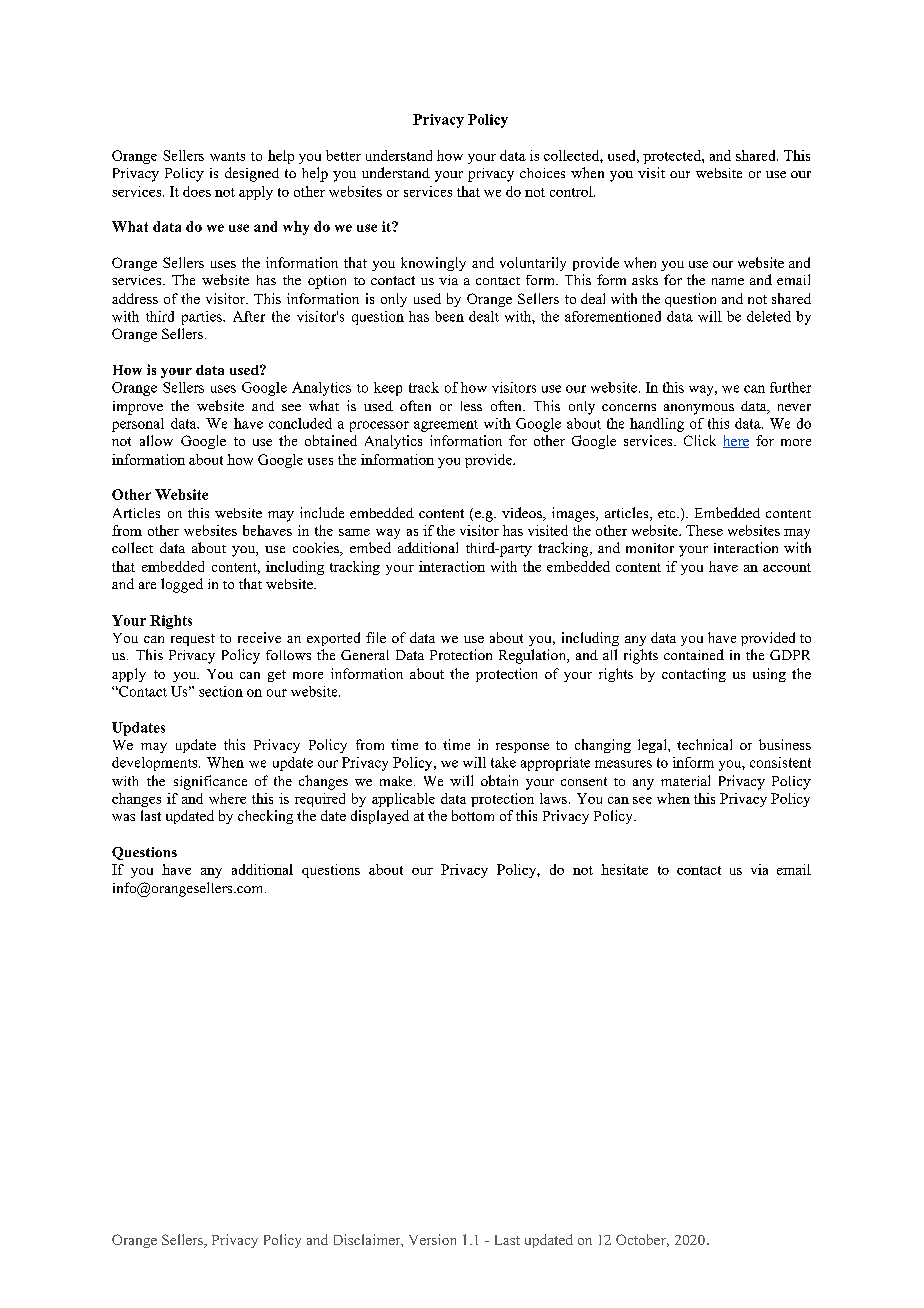 Image resolution: width=924 pixels, height=1308 pixels. I want to click on section, so click(221, 691).
